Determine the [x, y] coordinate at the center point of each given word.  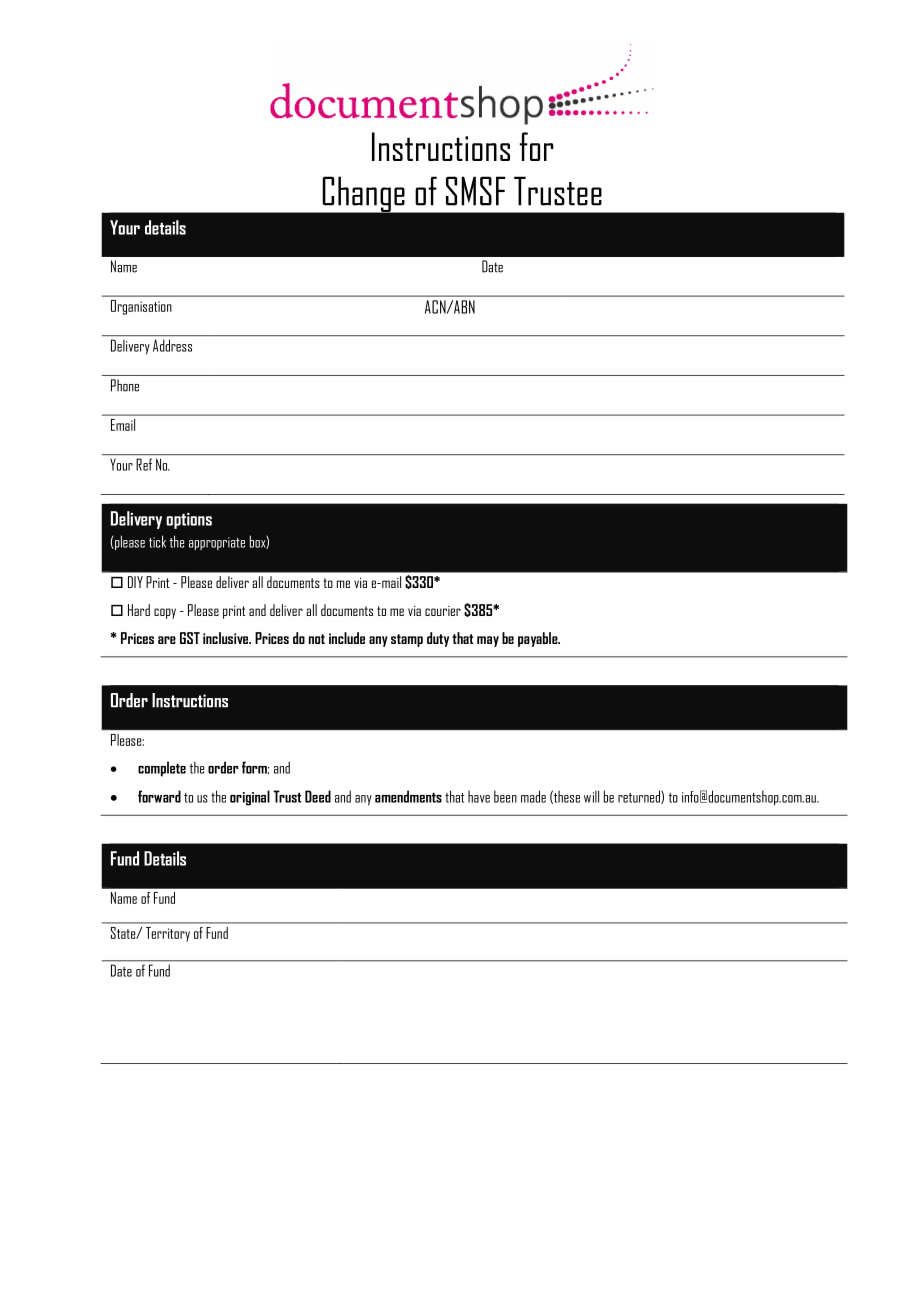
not [317, 639]
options [189, 521]
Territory [168, 934]
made [533, 796]
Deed [318, 796]
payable [539, 639]
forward [159, 796]
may [488, 641]
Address [172, 345]
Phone [125, 385]
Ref [144, 464]
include [347, 638]
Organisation [141, 307]
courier [443, 611]
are [167, 640]
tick [157, 541]
